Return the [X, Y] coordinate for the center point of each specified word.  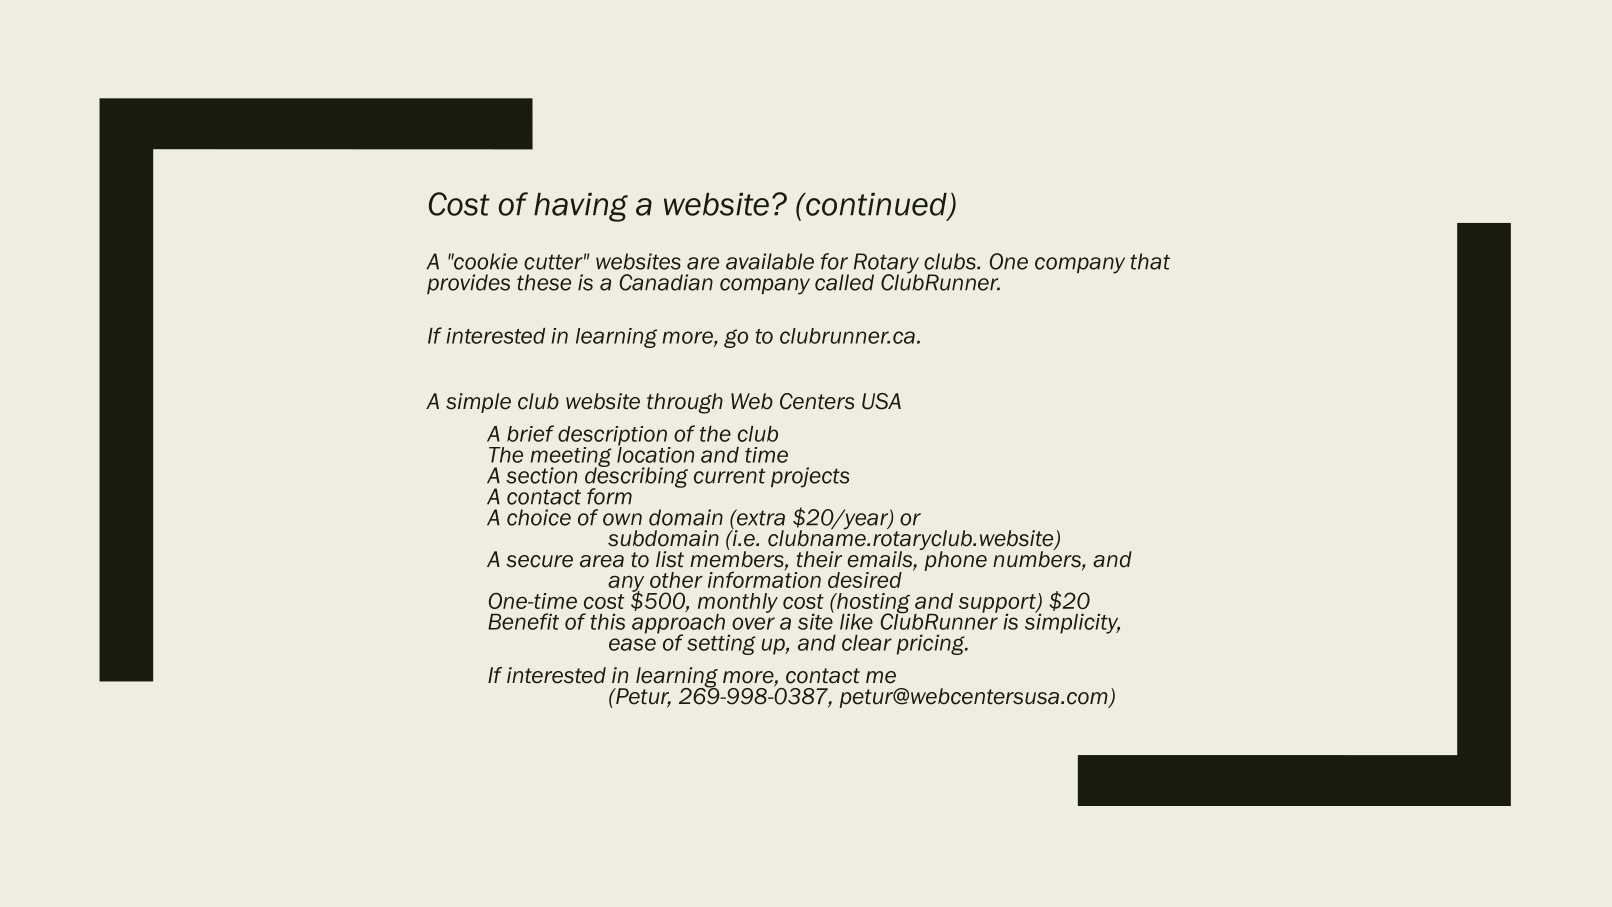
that [1150, 261]
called [844, 282]
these [544, 282]
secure [539, 561]
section [541, 475]
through [685, 403]
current [729, 476]
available [770, 261]
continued [876, 205]
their [819, 559]
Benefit [523, 621]
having [581, 207]
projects [810, 477]
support [998, 604]
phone [954, 560]
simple [478, 403]
